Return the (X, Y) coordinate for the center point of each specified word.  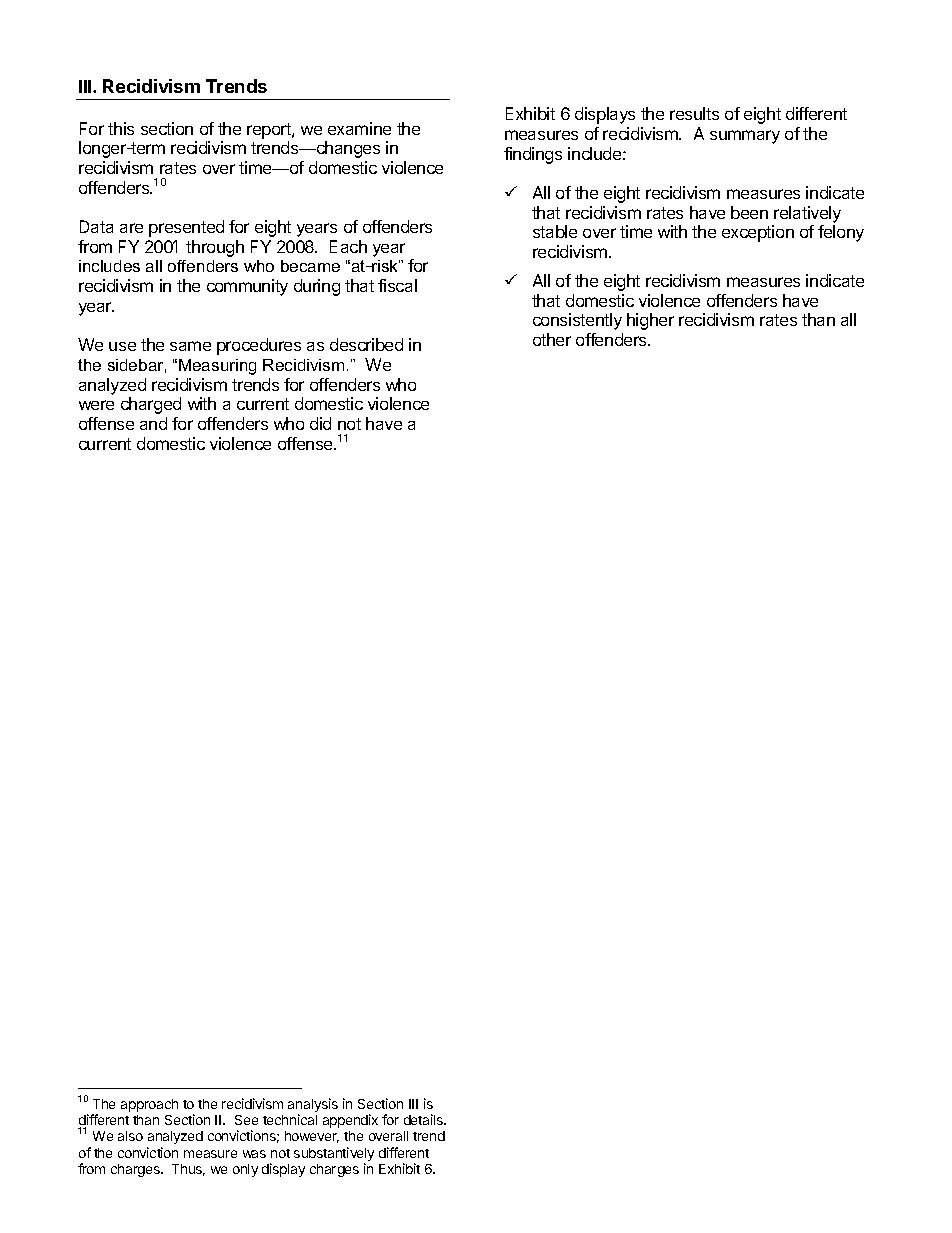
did (320, 423)
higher (650, 321)
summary (745, 137)
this (121, 128)
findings (533, 155)
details (425, 1119)
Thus (188, 1170)
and (153, 423)
